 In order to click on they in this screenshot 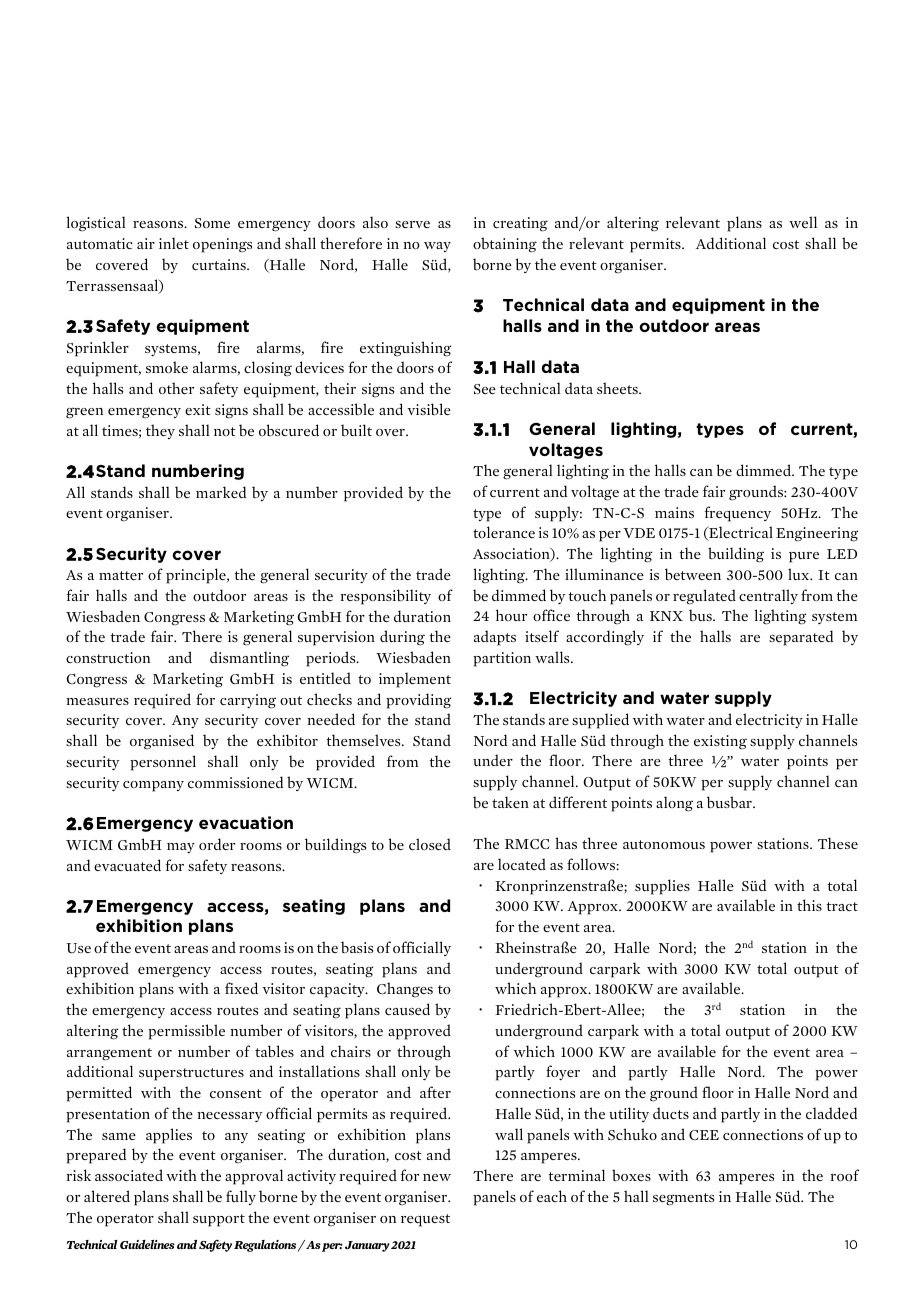, I will do `click(160, 431)`.
